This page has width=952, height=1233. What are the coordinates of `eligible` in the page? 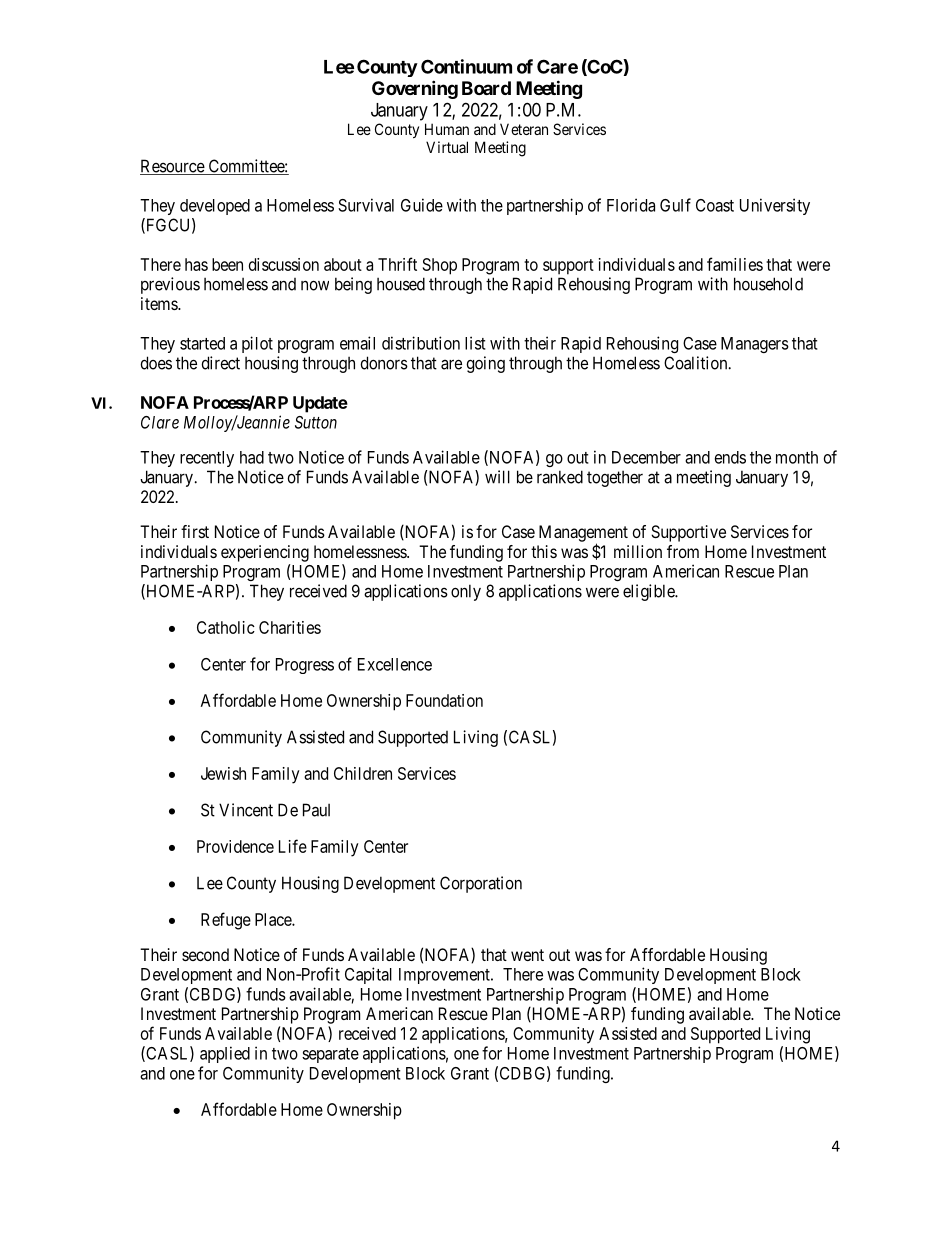 It's located at (649, 592).
